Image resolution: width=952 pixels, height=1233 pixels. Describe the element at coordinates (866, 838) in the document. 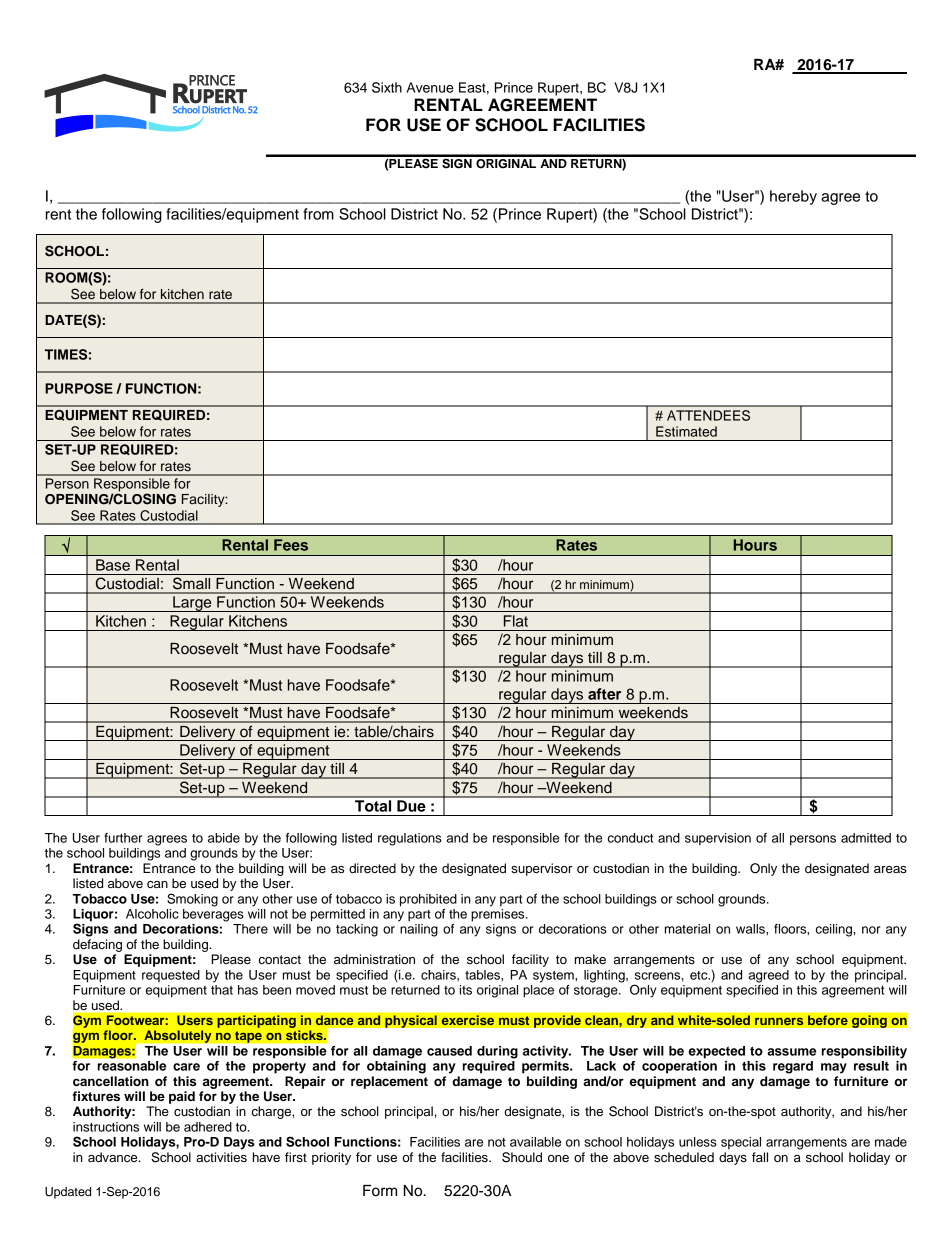

I see `admitted` at that location.
